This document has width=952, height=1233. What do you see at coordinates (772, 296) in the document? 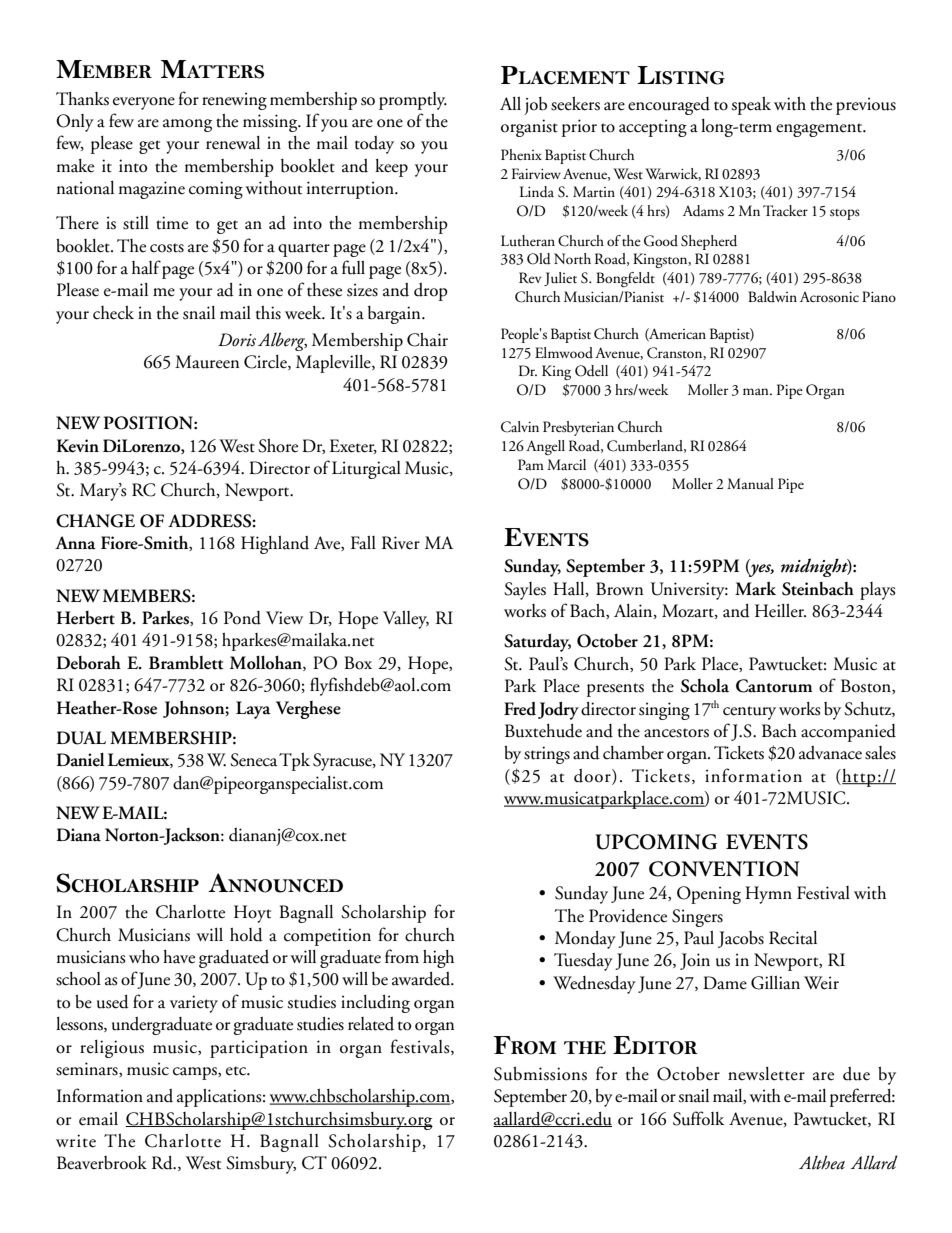
I see `Baldwin` at bounding box center [772, 296].
